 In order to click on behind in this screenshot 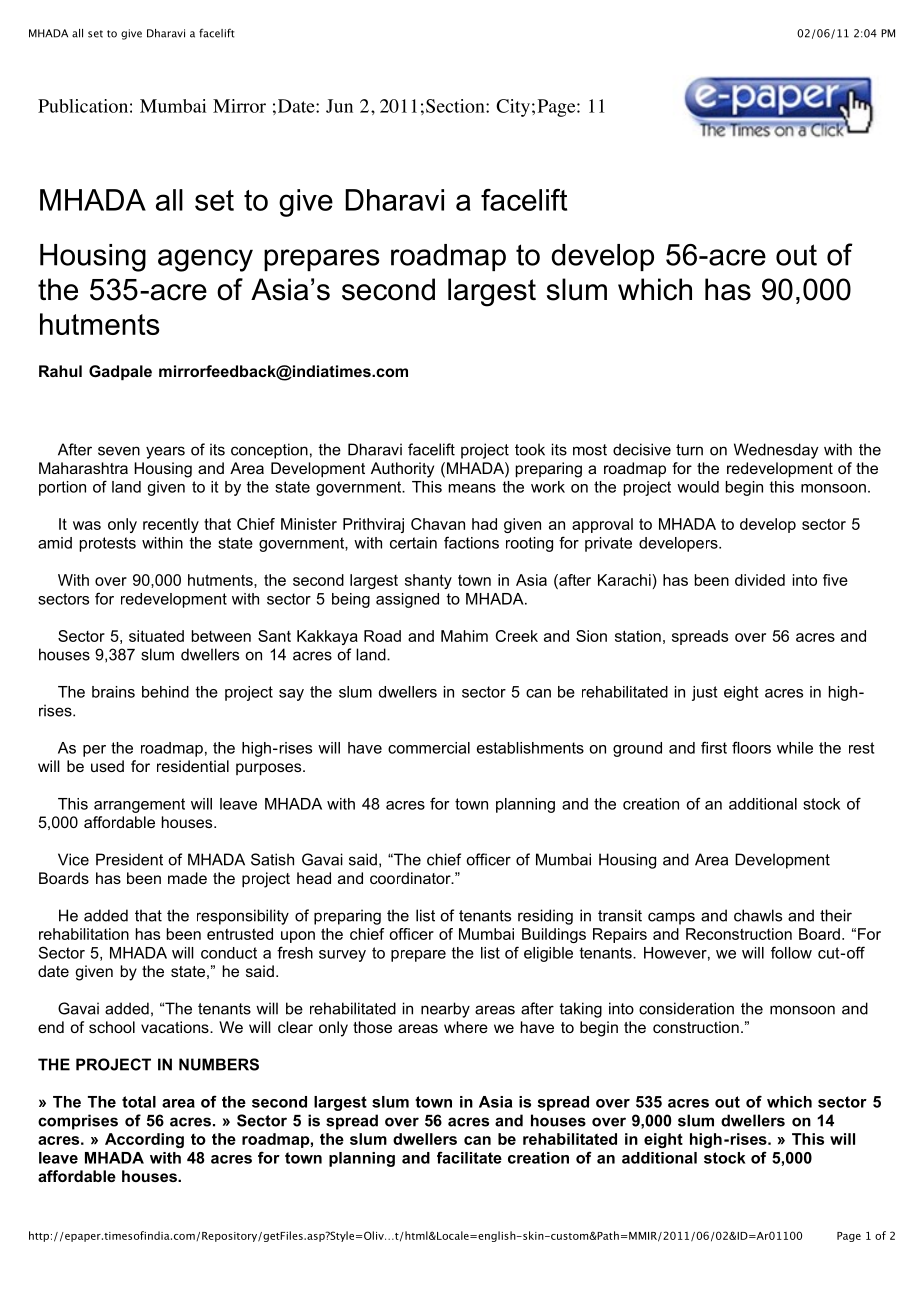, I will do `click(165, 692)`.
